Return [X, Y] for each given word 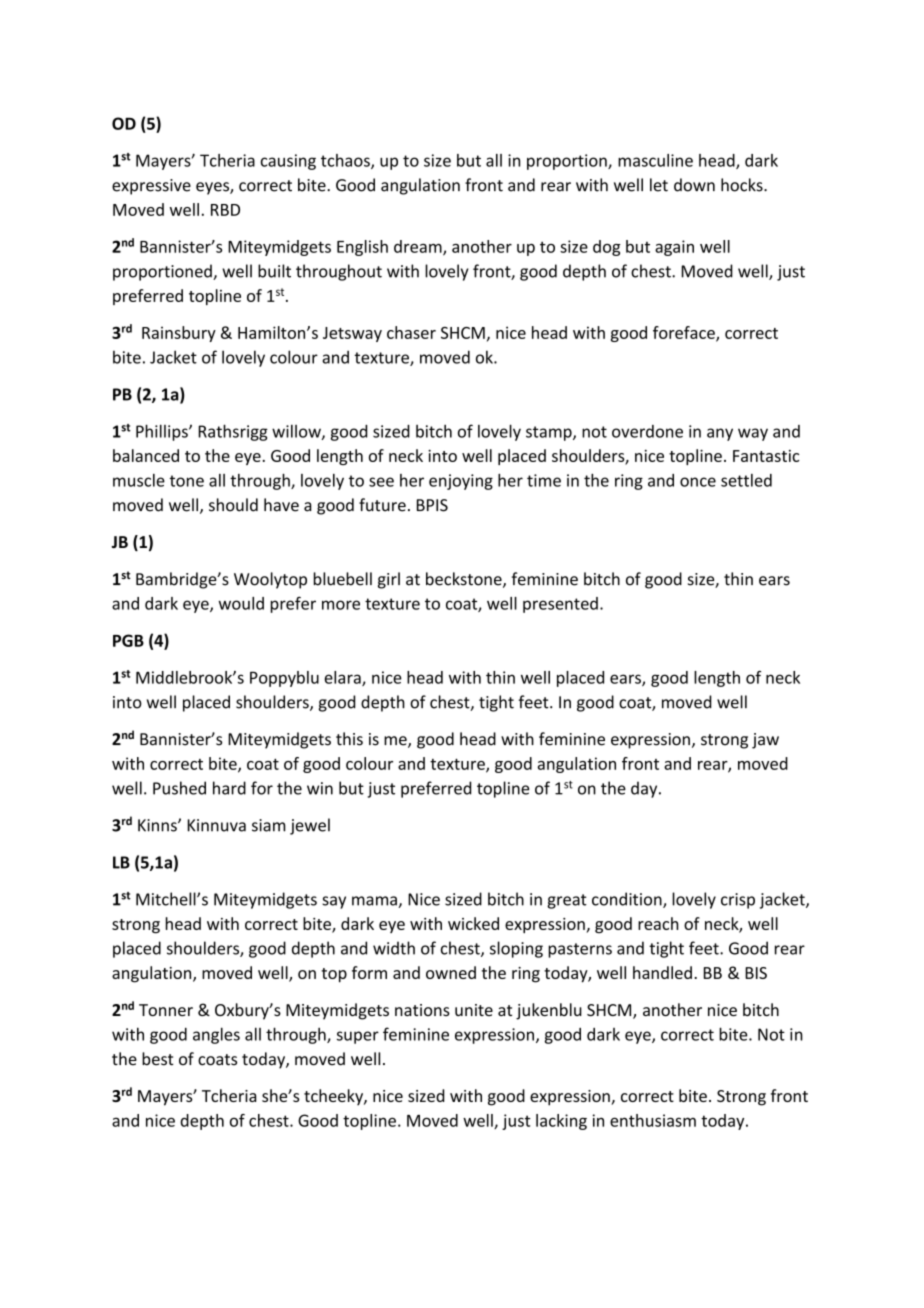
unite [474, 1010]
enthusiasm [653, 1120]
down [694, 185]
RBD [225, 210]
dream [419, 247]
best [157, 1059]
